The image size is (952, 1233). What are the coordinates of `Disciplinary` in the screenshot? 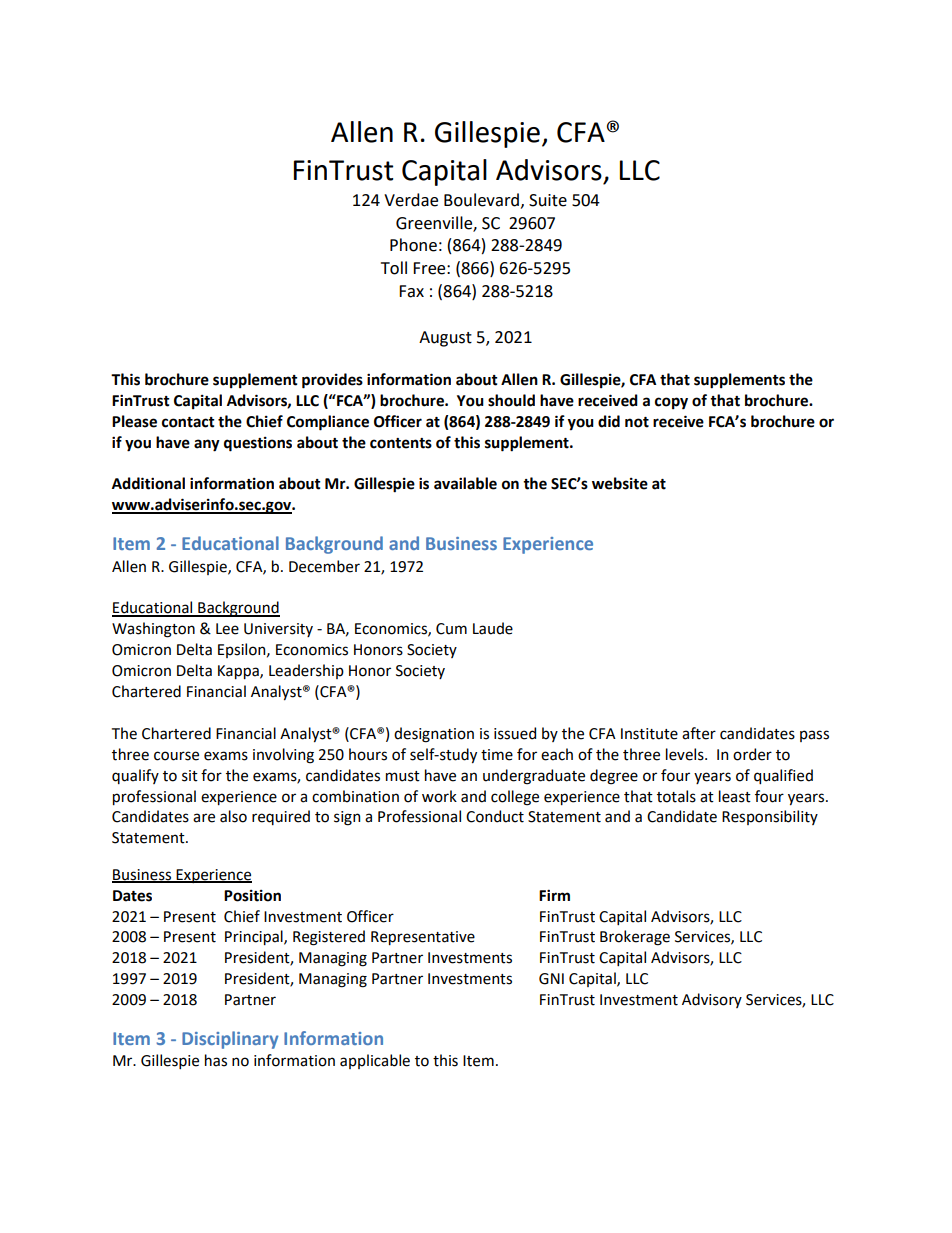 It's located at (230, 1040).
